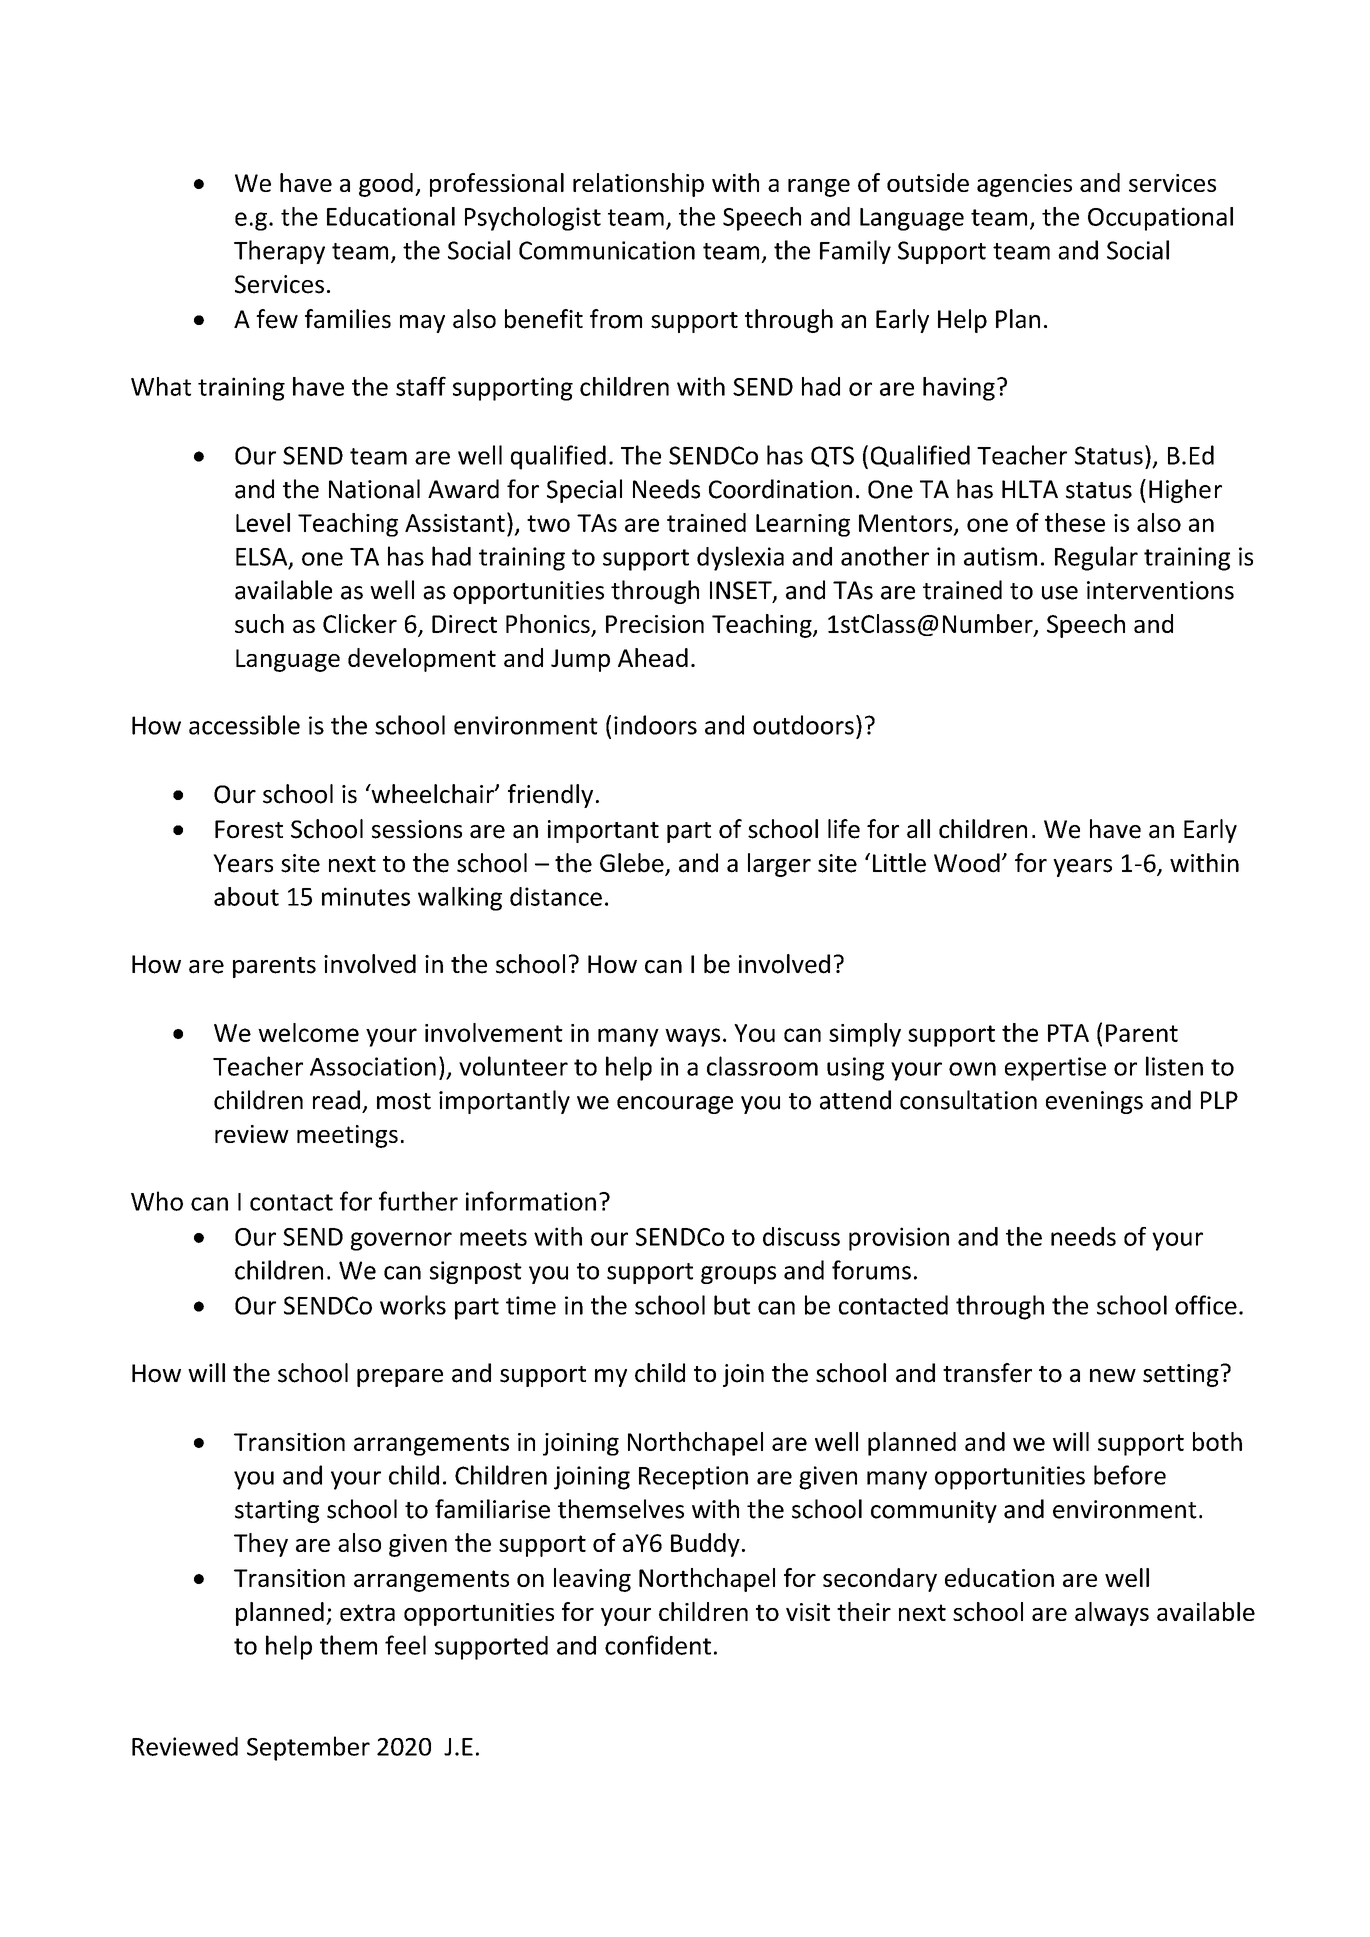 This page has width=1370, height=1937. What do you see at coordinates (308, 1748) in the page?
I see `September` at bounding box center [308, 1748].
